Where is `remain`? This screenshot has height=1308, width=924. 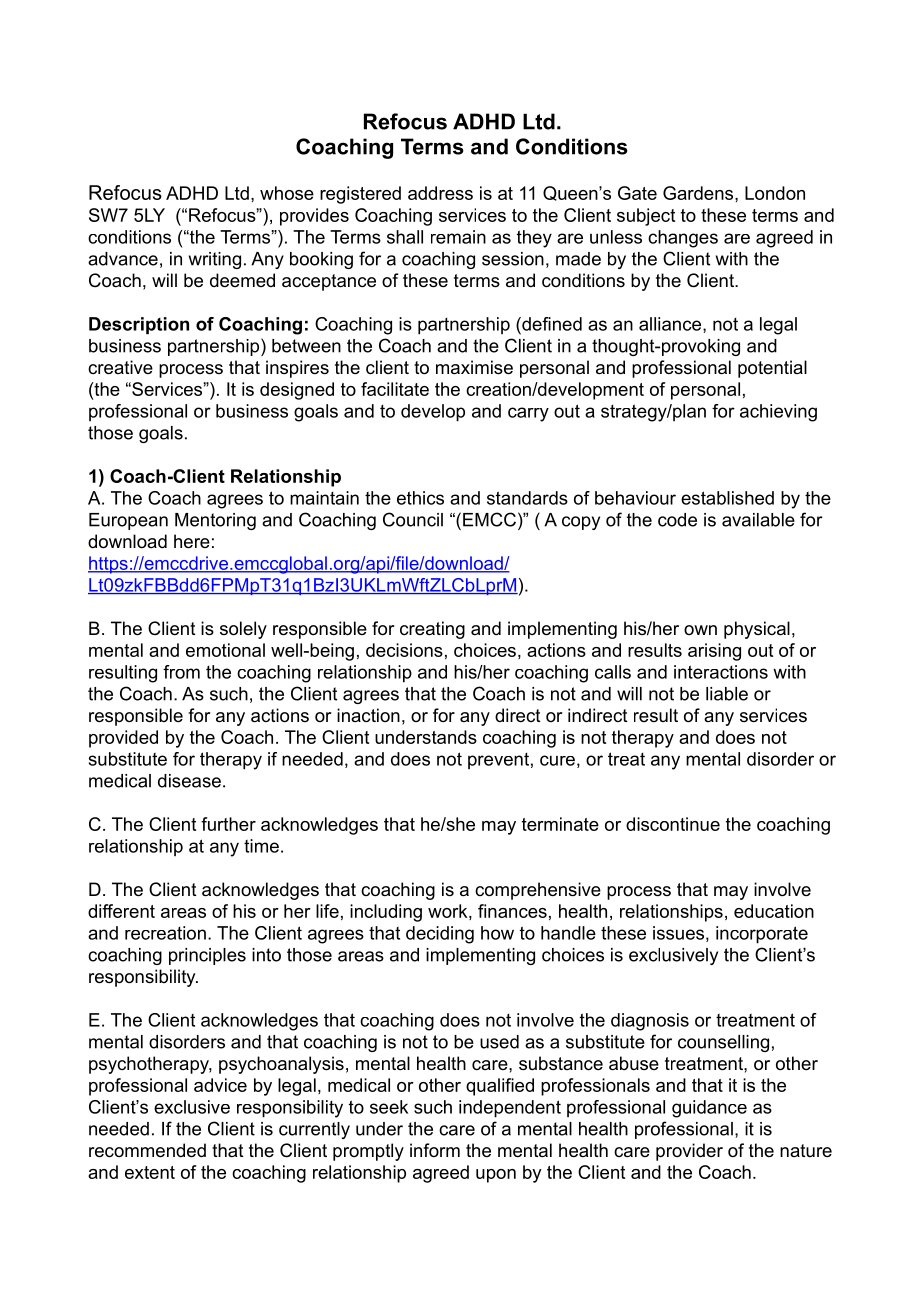 remain is located at coordinates (458, 237).
